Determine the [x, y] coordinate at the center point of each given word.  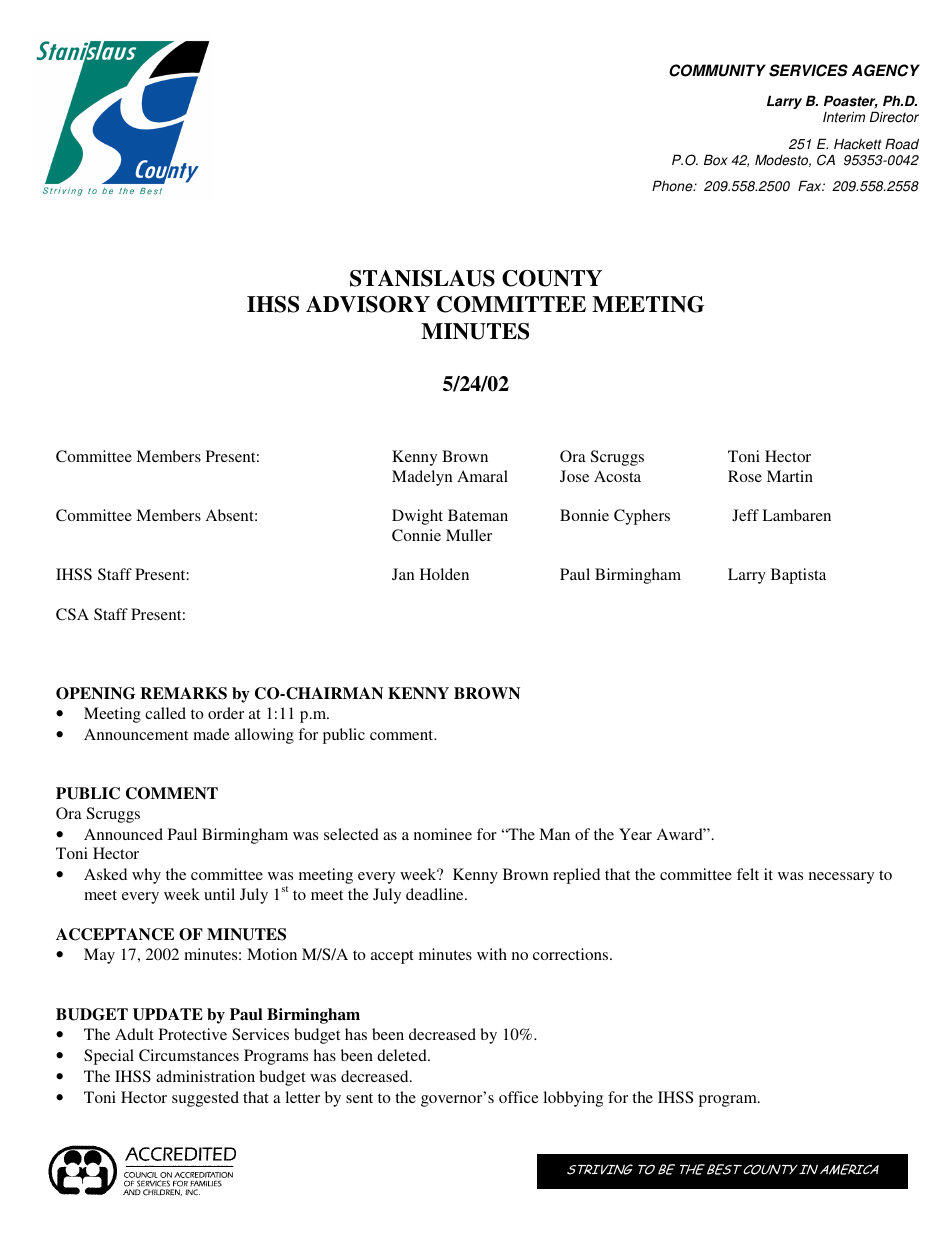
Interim [844, 117]
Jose [574, 476]
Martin [790, 476]
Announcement [136, 734]
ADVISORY [368, 304]
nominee [443, 834]
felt [748, 874]
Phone [673, 186]
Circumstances [189, 1055]
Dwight [417, 517]
